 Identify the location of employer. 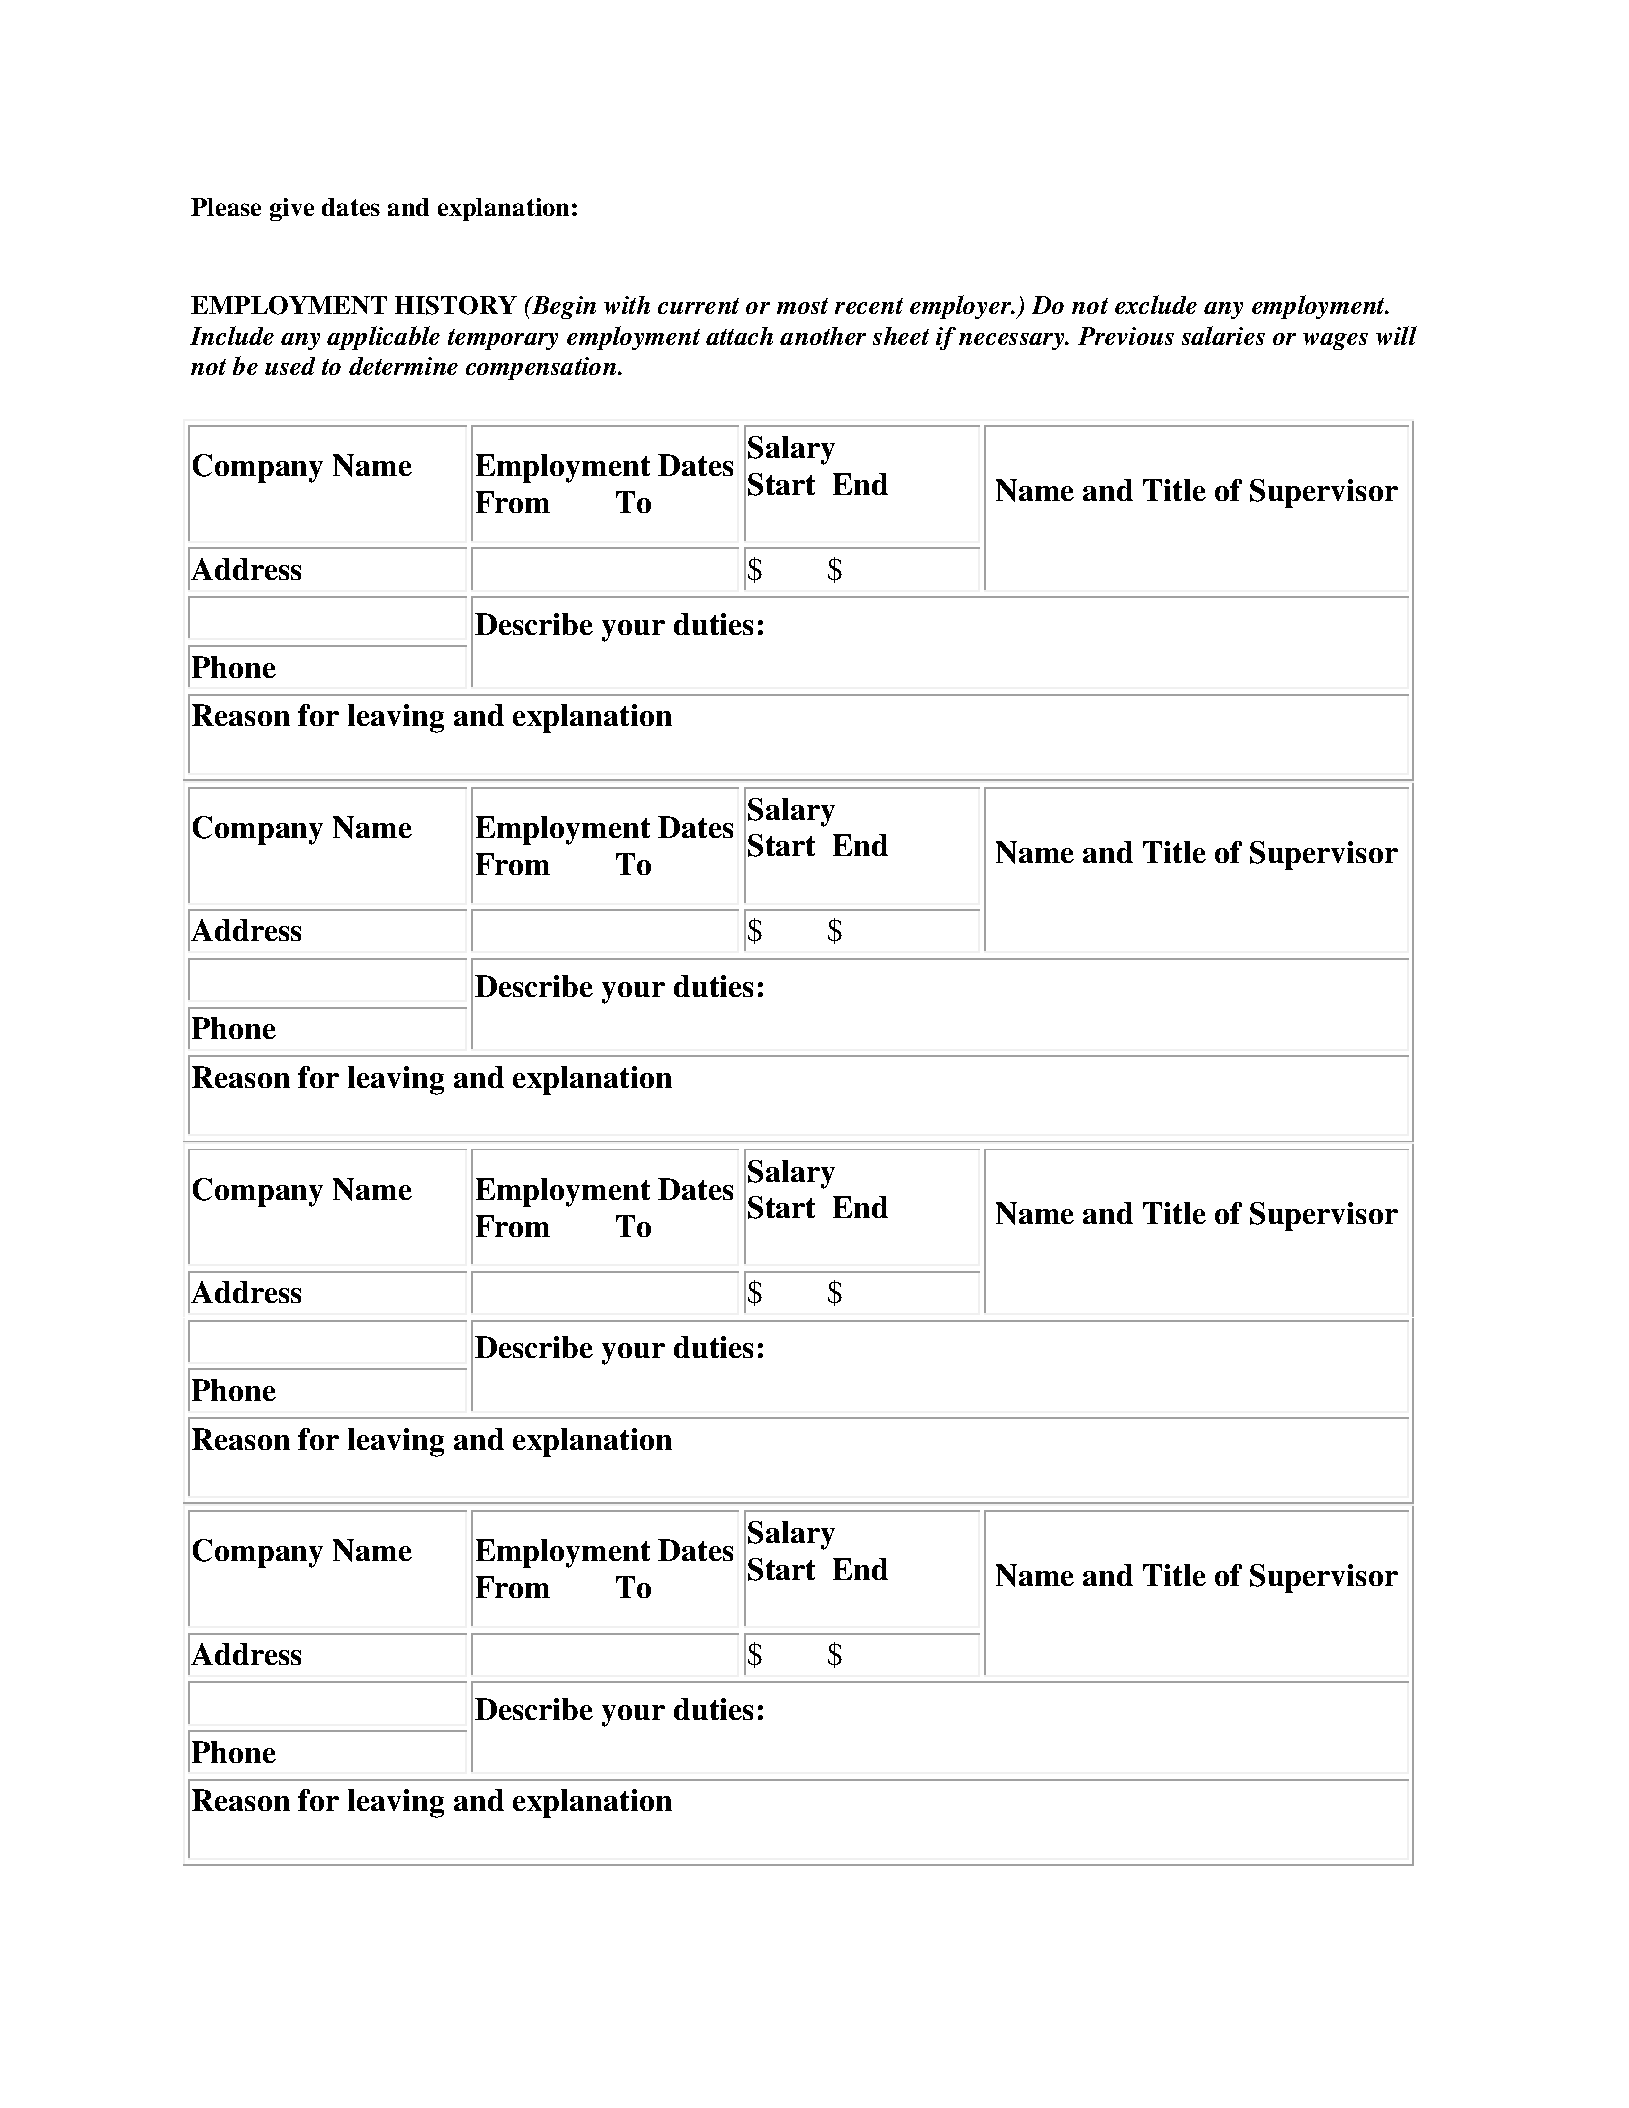
(962, 307).
